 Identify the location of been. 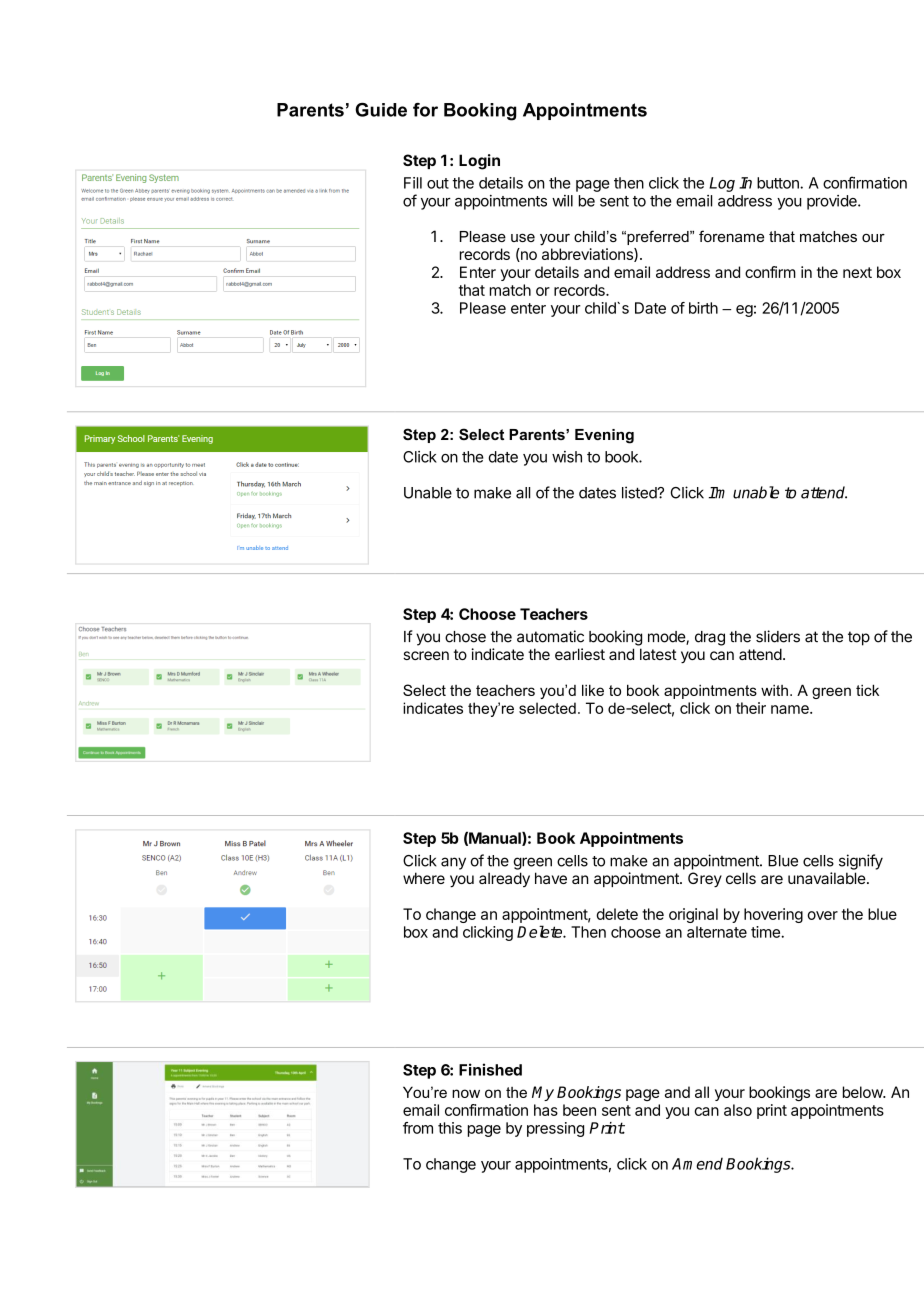
(579, 1110).
